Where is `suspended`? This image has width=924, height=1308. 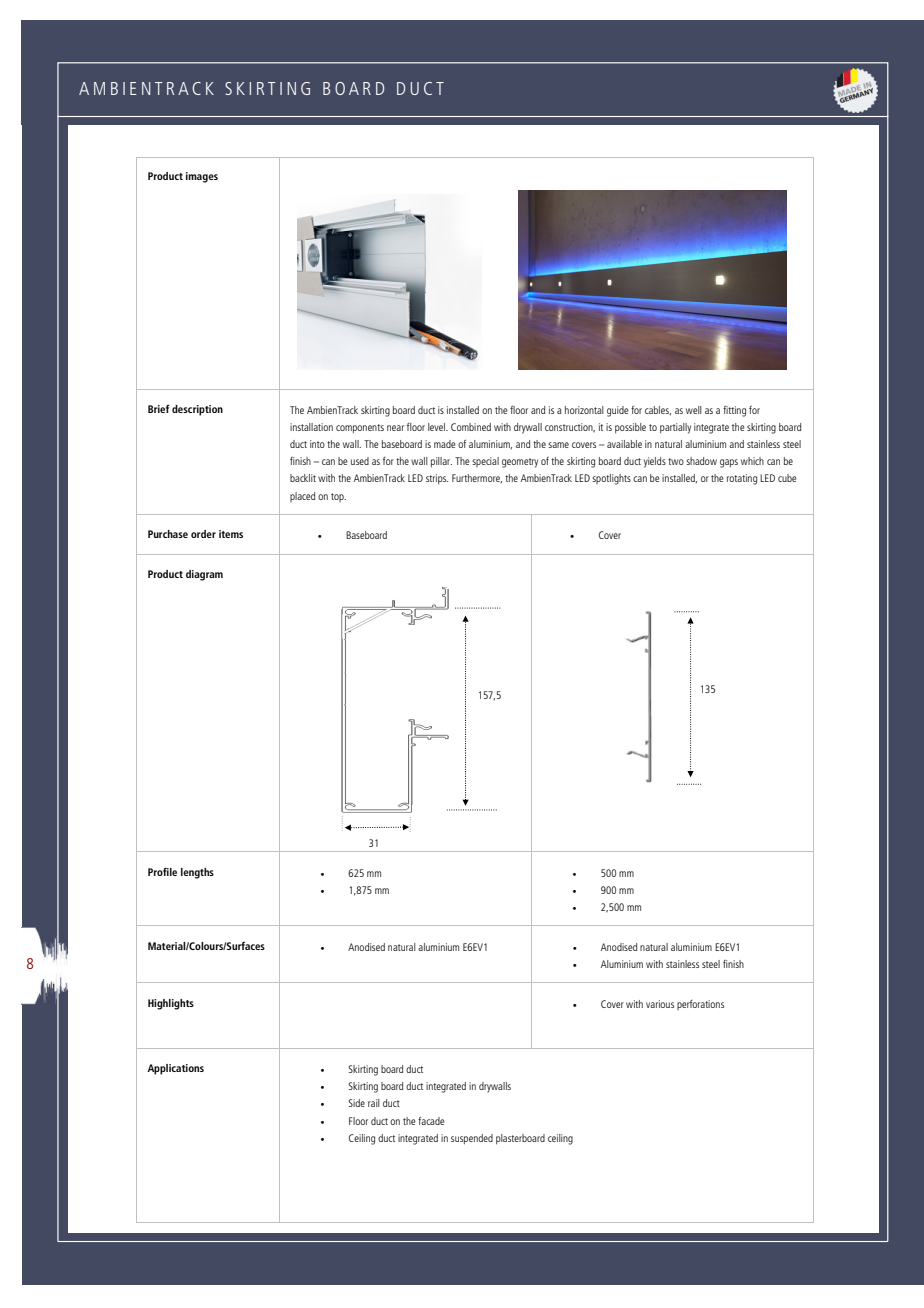 suspended is located at coordinates (472, 1139).
